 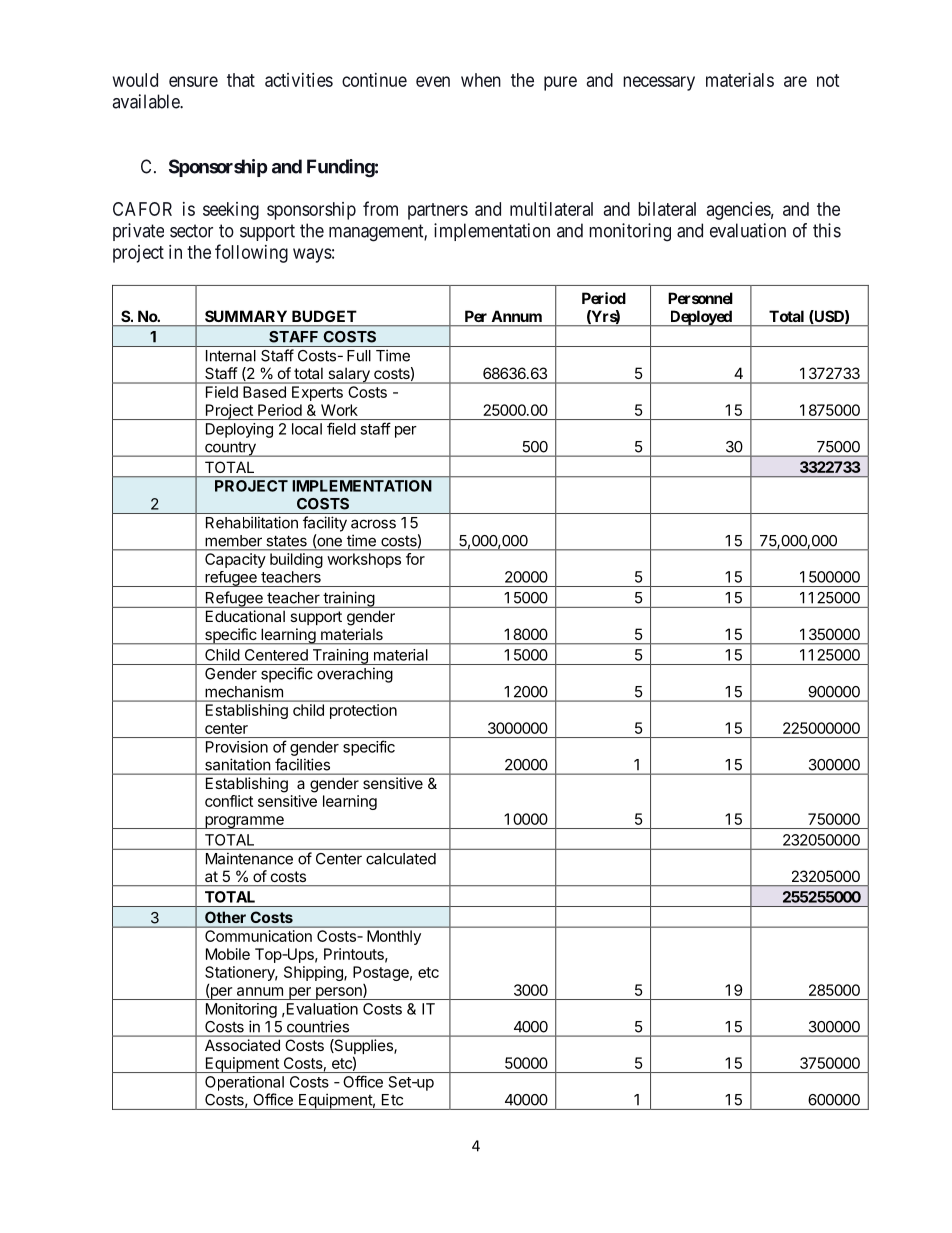 I want to click on protection, so click(x=363, y=711).
